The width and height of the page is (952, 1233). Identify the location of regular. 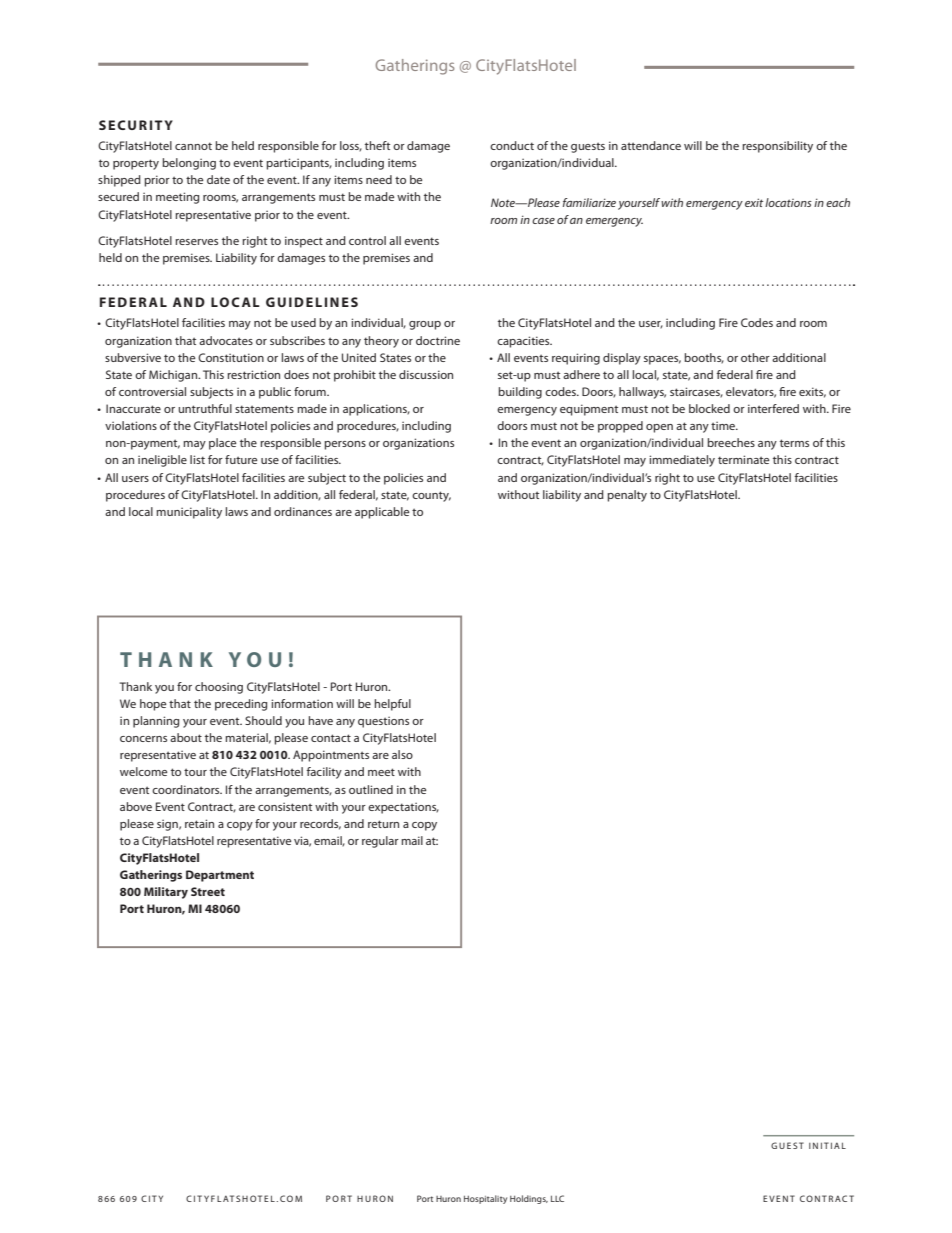
(380, 842).
